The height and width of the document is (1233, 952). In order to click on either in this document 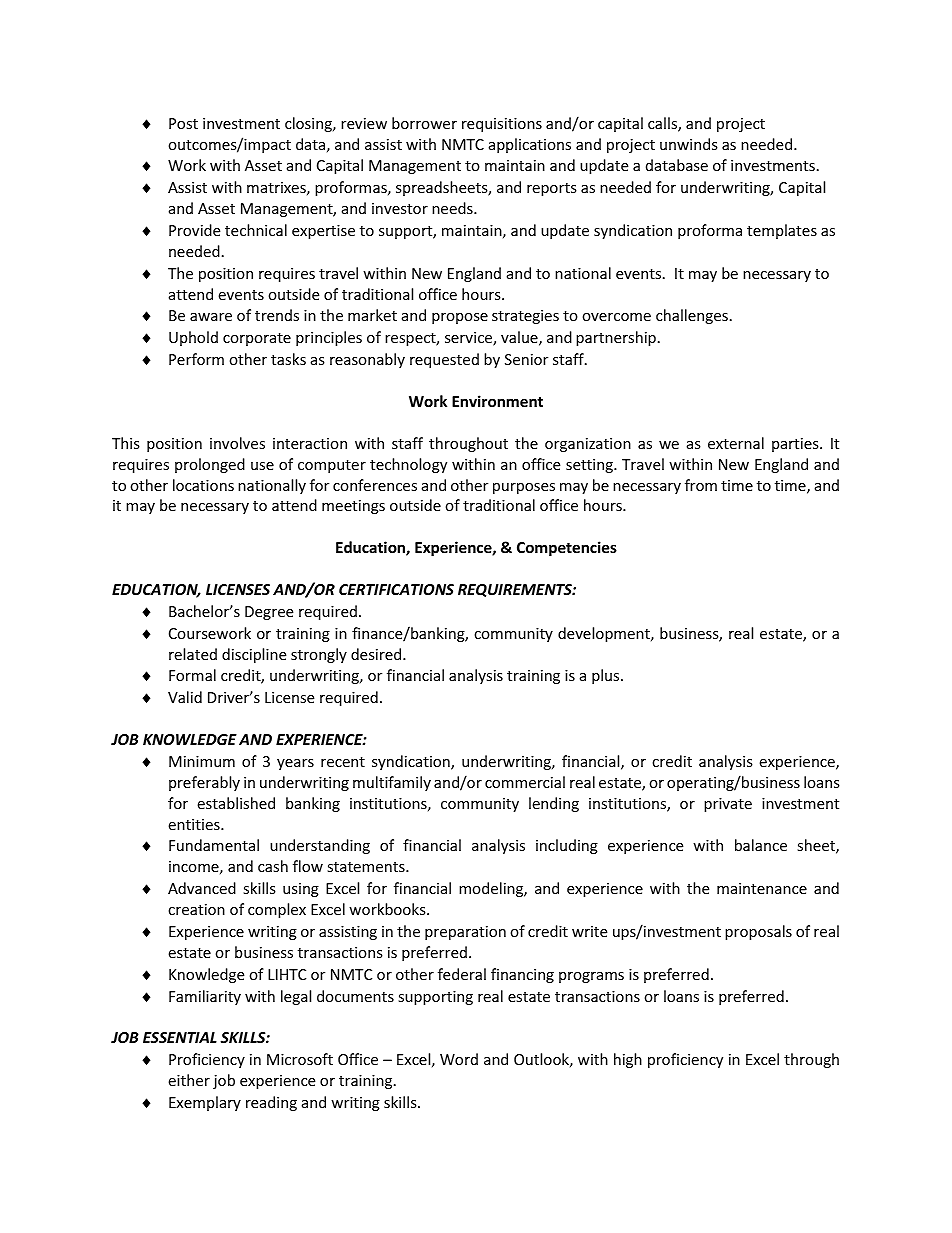, I will do `click(189, 1080)`.
